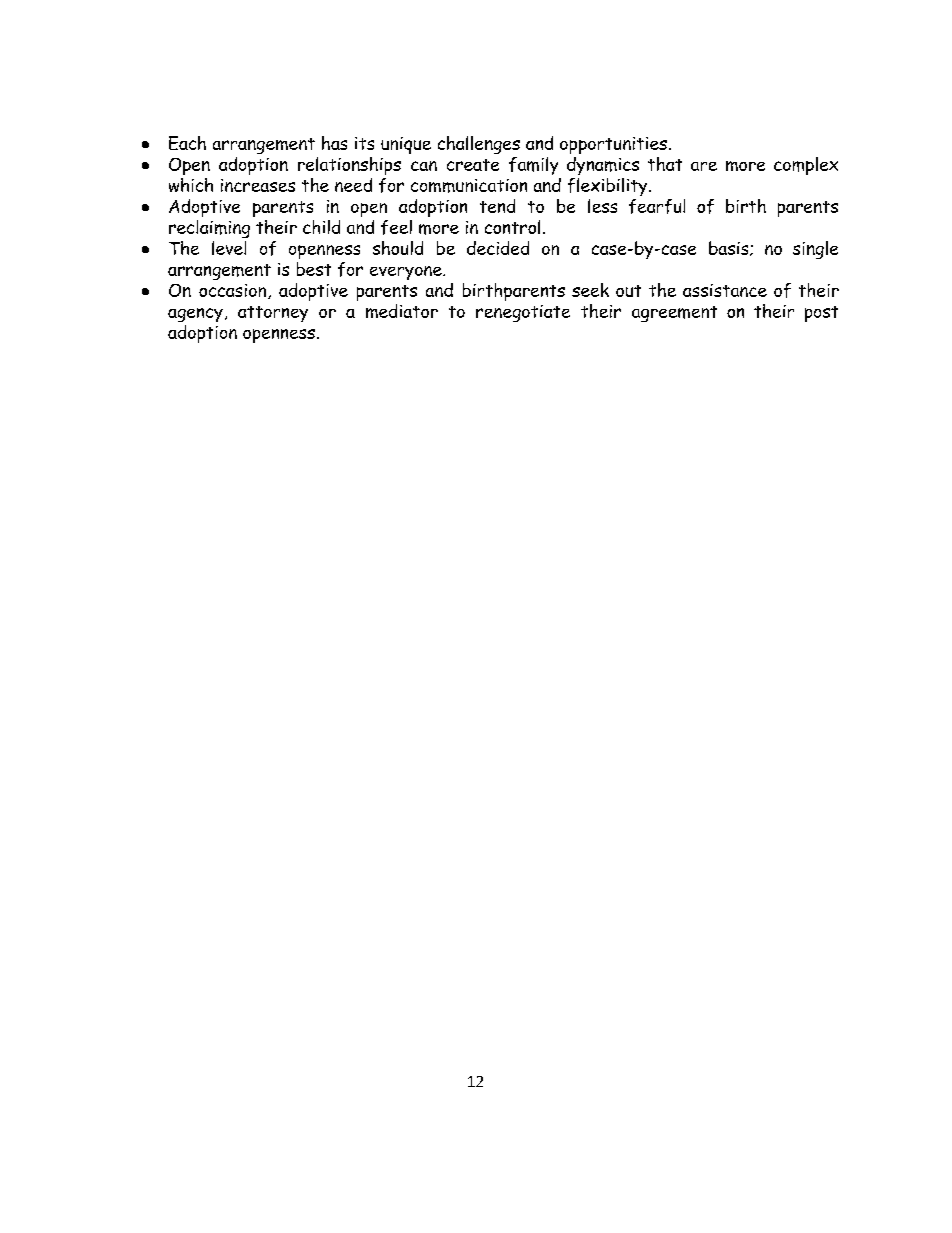 This screenshot has height=1233, width=952. What do you see at coordinates (334, 143) in the screenshot?
I see `has` at bounding box center [334, 143].
